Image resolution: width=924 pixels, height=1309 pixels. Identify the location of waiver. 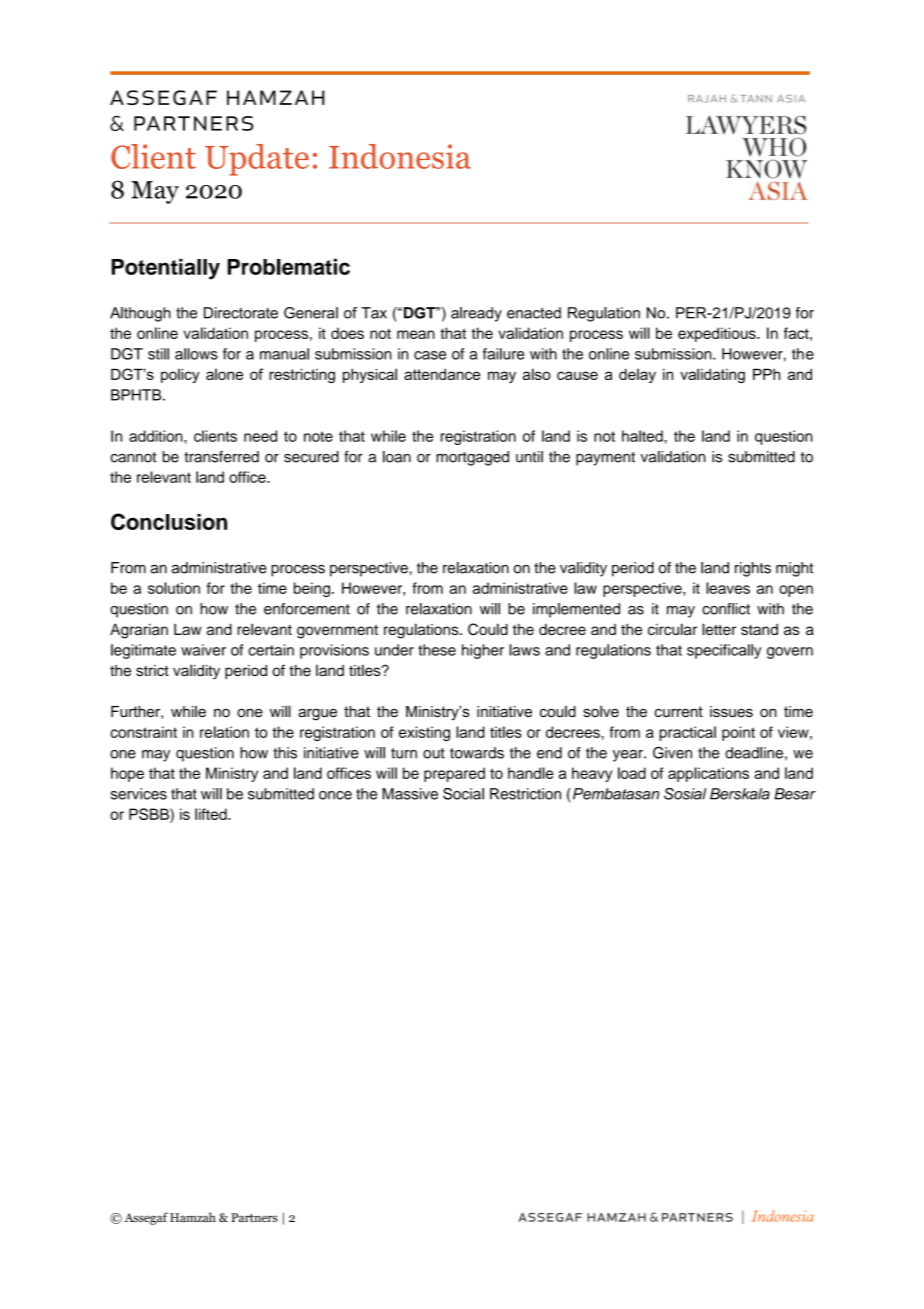
(203, 650).
